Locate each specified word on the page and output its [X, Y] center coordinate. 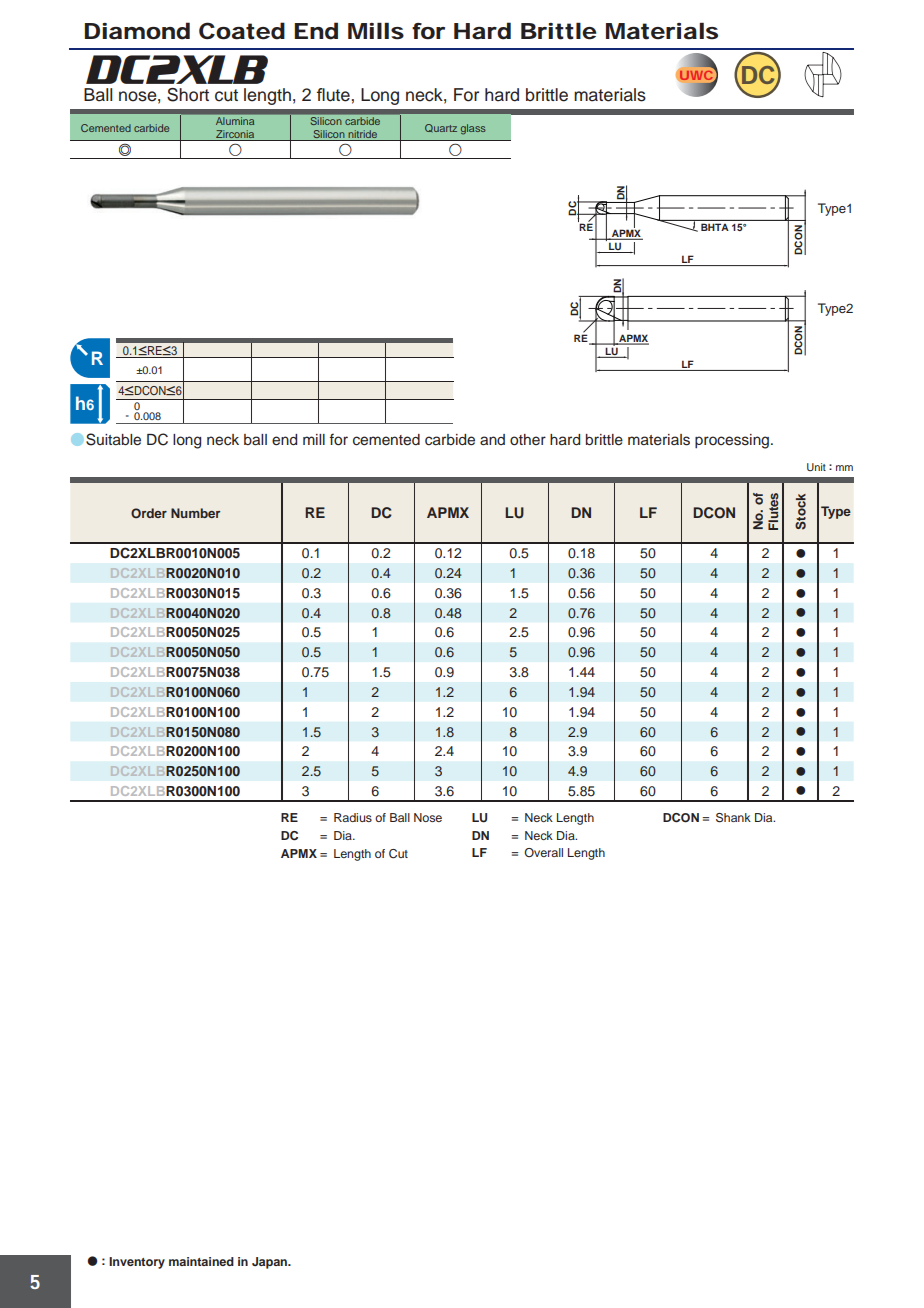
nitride [363, 135]
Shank [733, 818]
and [492, 439]
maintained [201, 1261]
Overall [543, 852]
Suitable [113, 439]
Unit [816, 467]
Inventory [137, 1263]
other [528, 440]
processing [733, 441]
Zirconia [235, 135]
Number [195, 513]
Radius [353, 817]
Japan [271, 1263]
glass [473, 129]
